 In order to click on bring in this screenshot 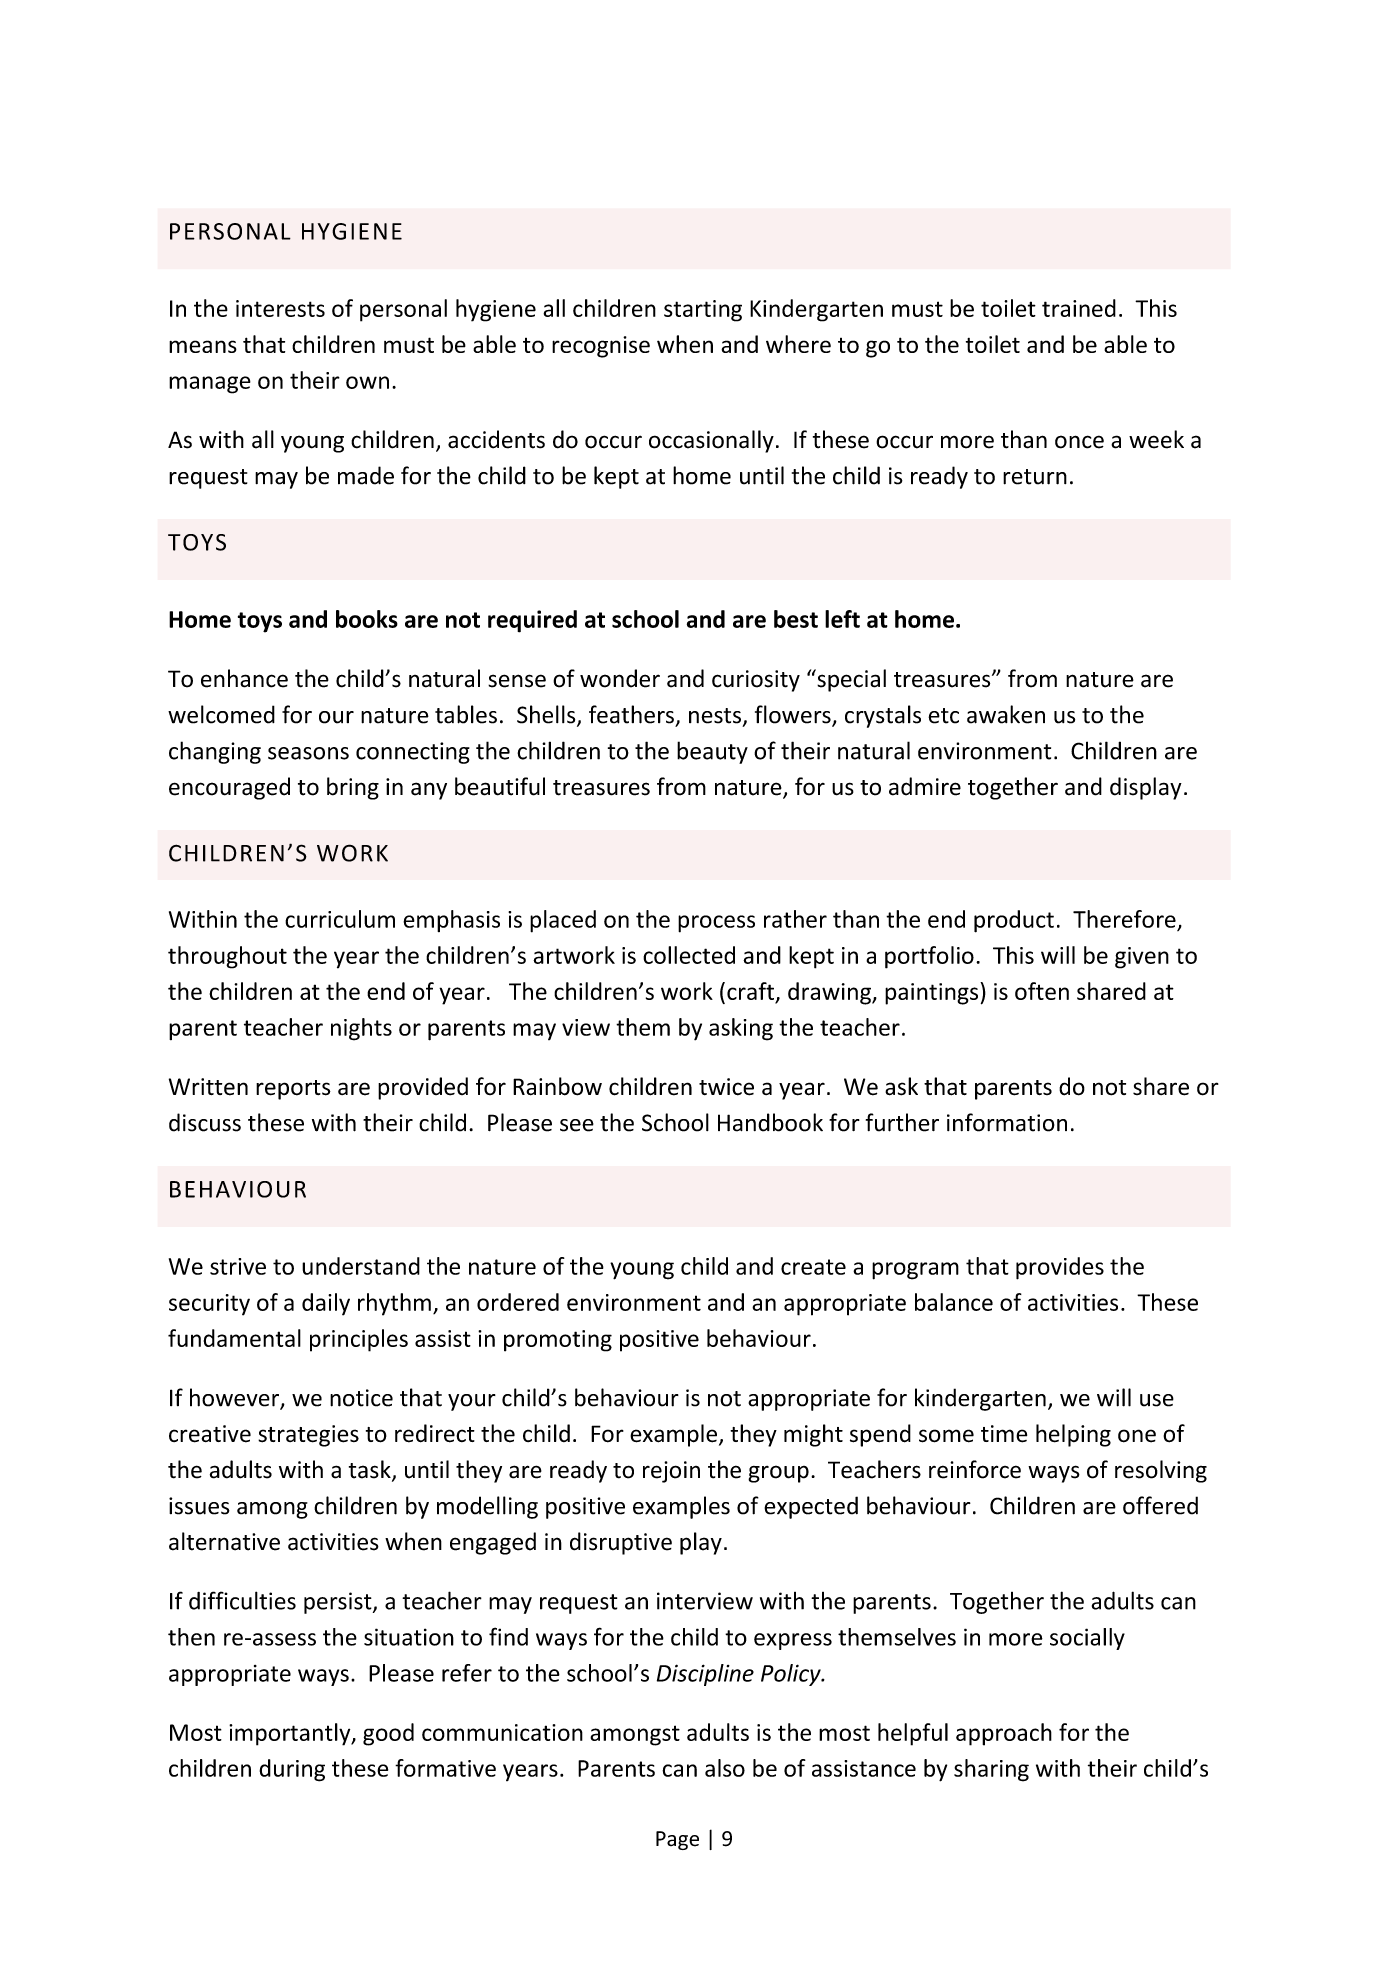, I will do `click(353, 788)`.
